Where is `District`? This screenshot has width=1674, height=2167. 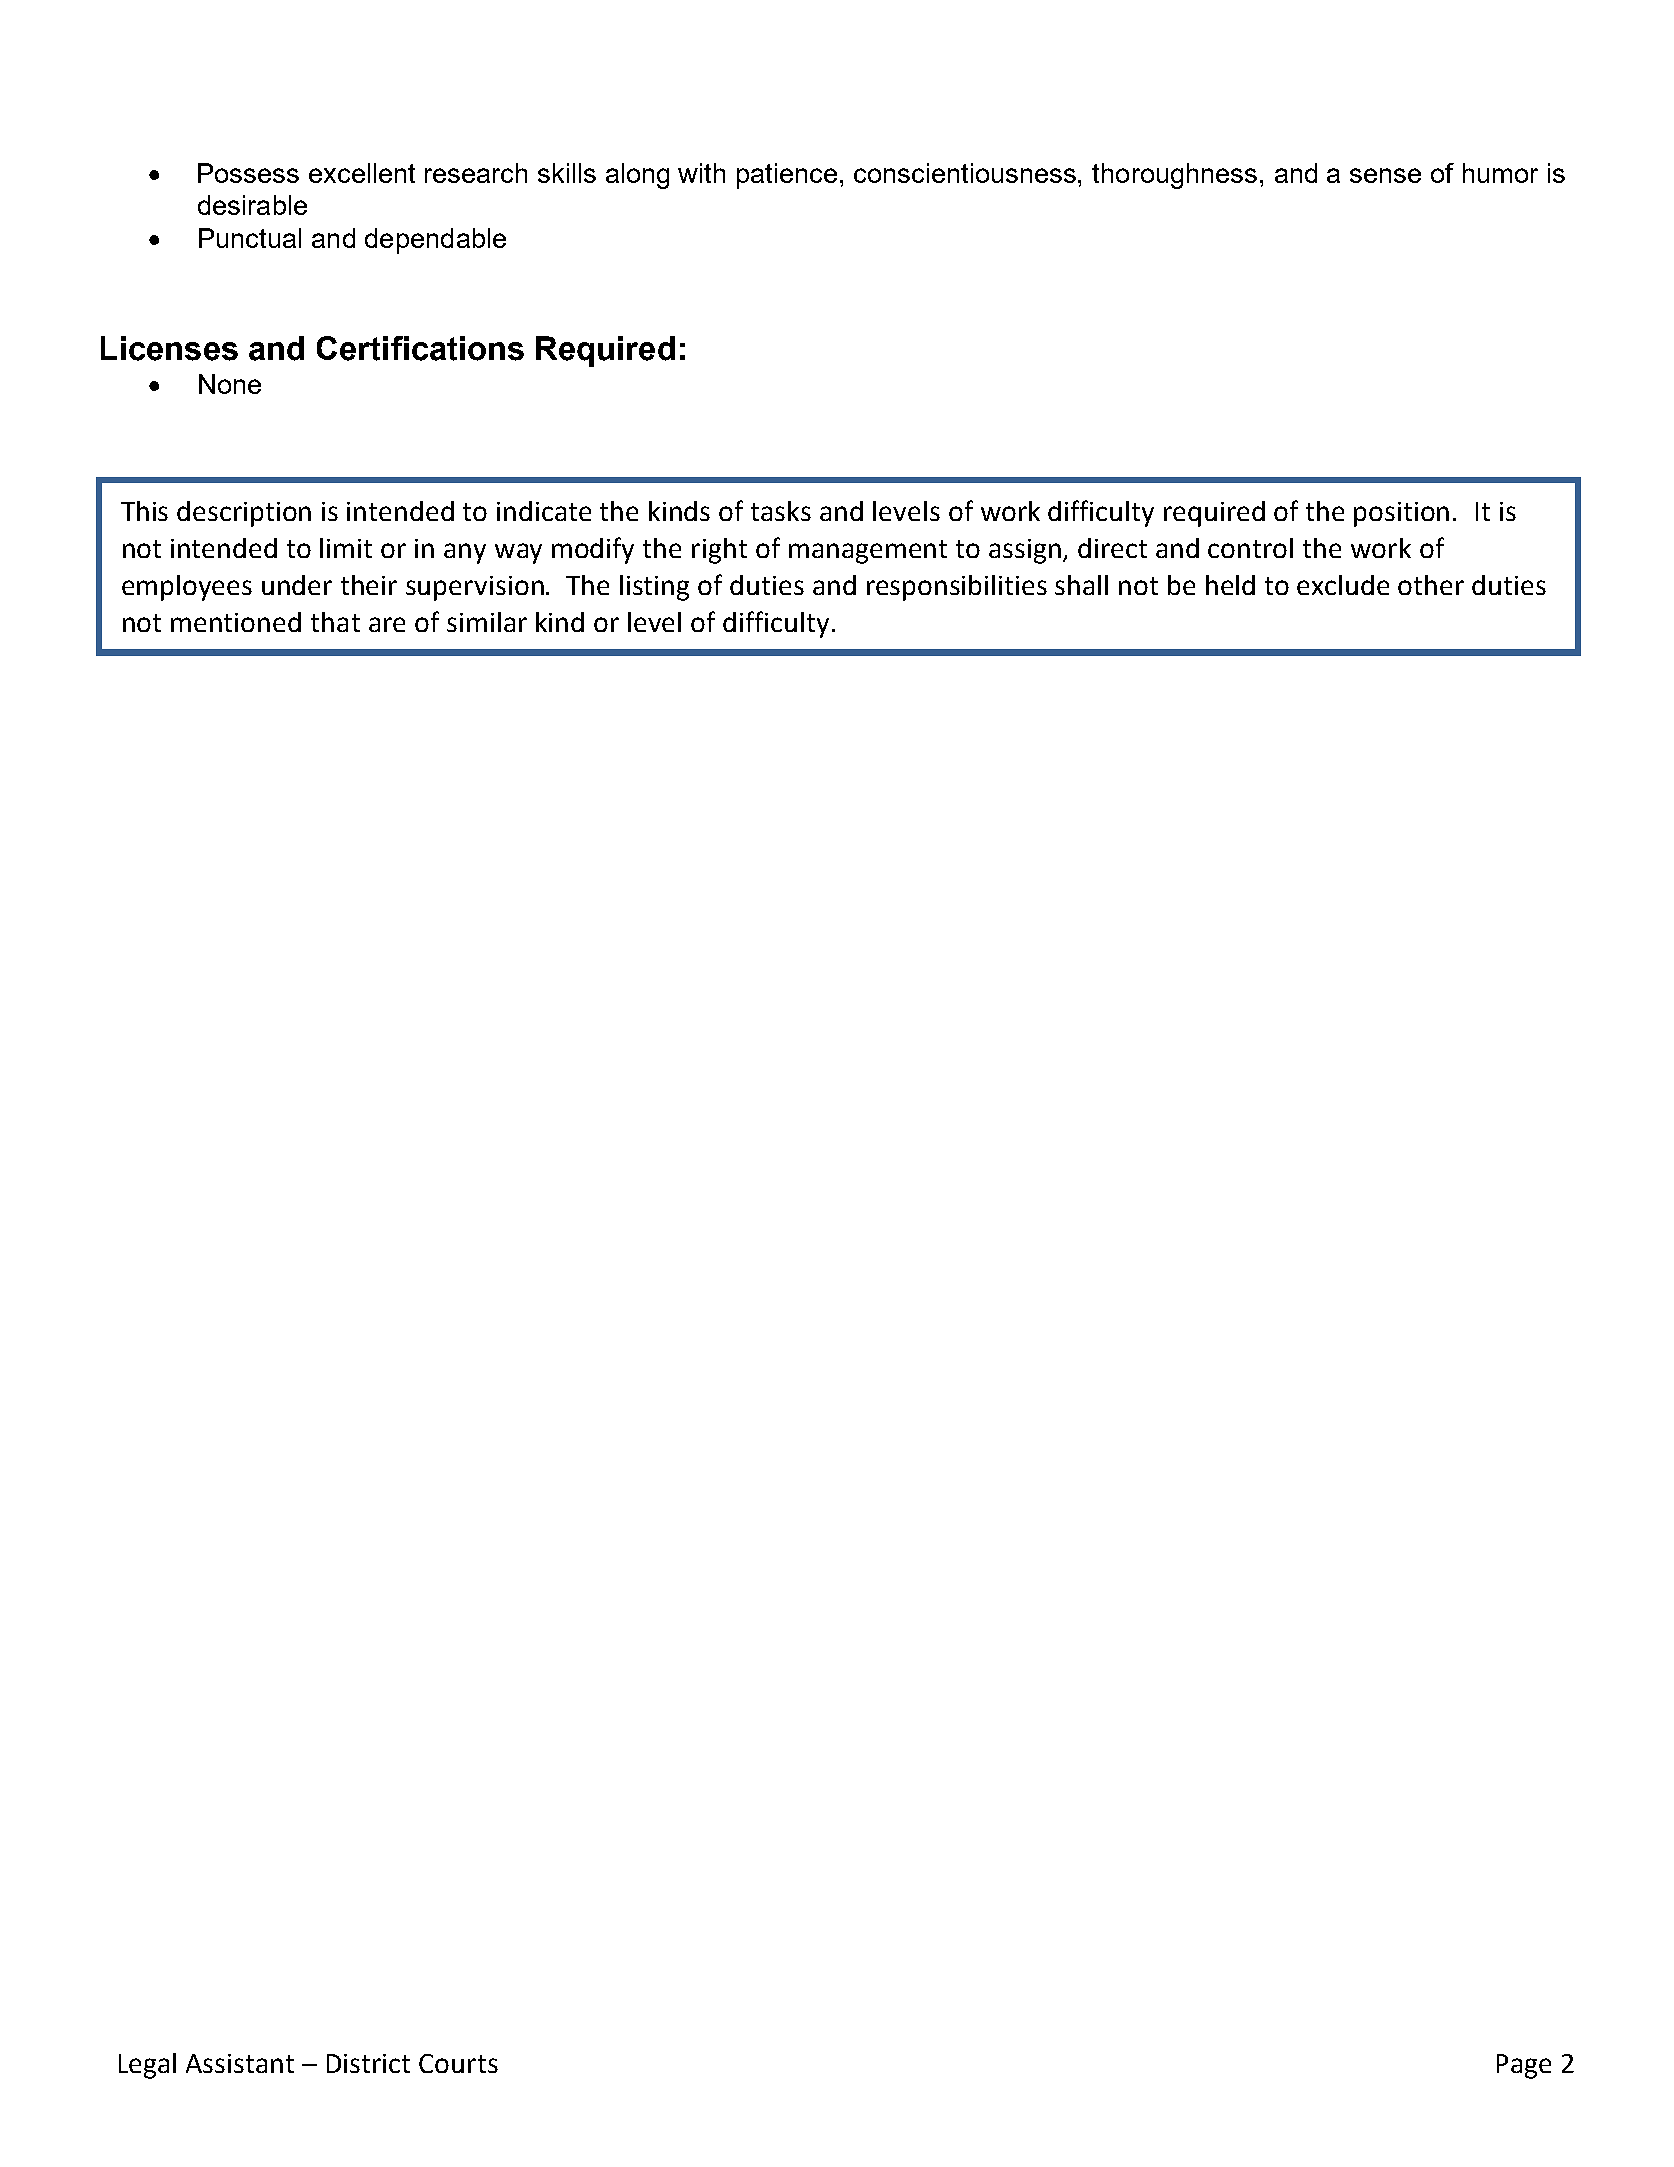 District is located at coordinates (368, 2063).
